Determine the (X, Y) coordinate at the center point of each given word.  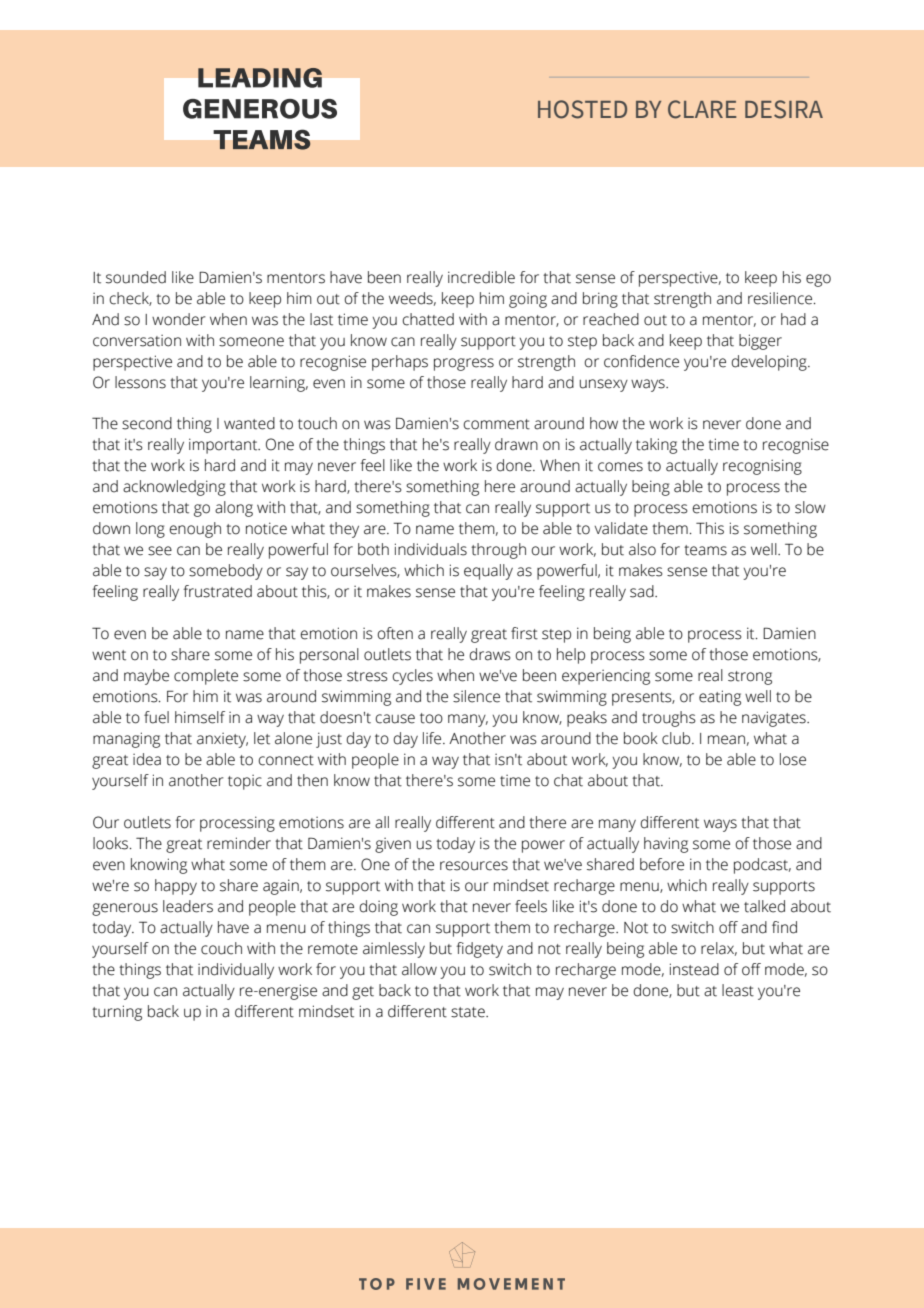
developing (770, 363)
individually (236, 971)
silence (476, 696)
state (469, 1012)
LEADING (260, 78)
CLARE (702, 109)
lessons (140, 382)
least (738, 990)
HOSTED (582, 109)
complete (206, 677)
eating (720, 698)
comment (497, 424)
